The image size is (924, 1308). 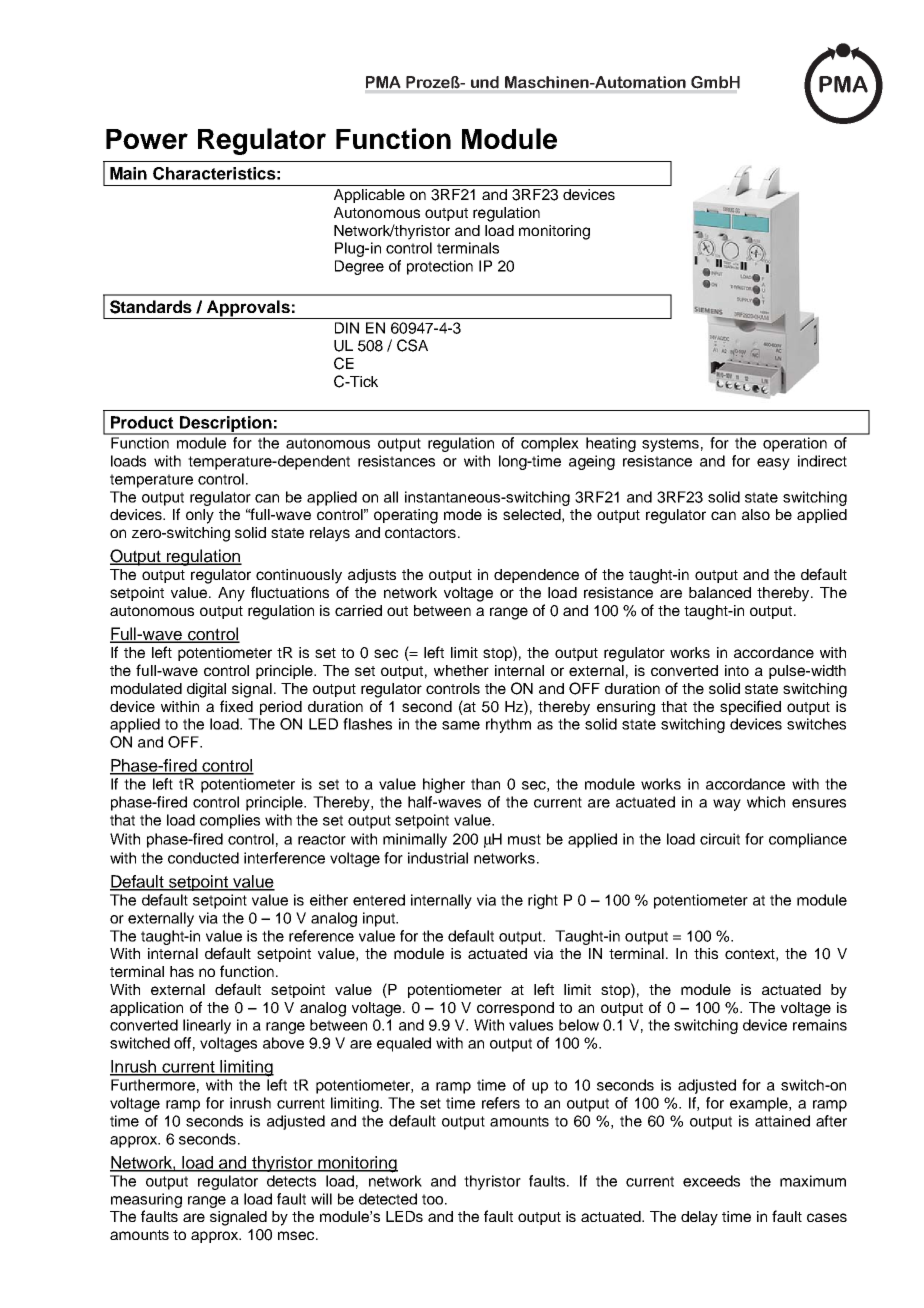 I want to click on detects, so click(x=291, y=1181).
